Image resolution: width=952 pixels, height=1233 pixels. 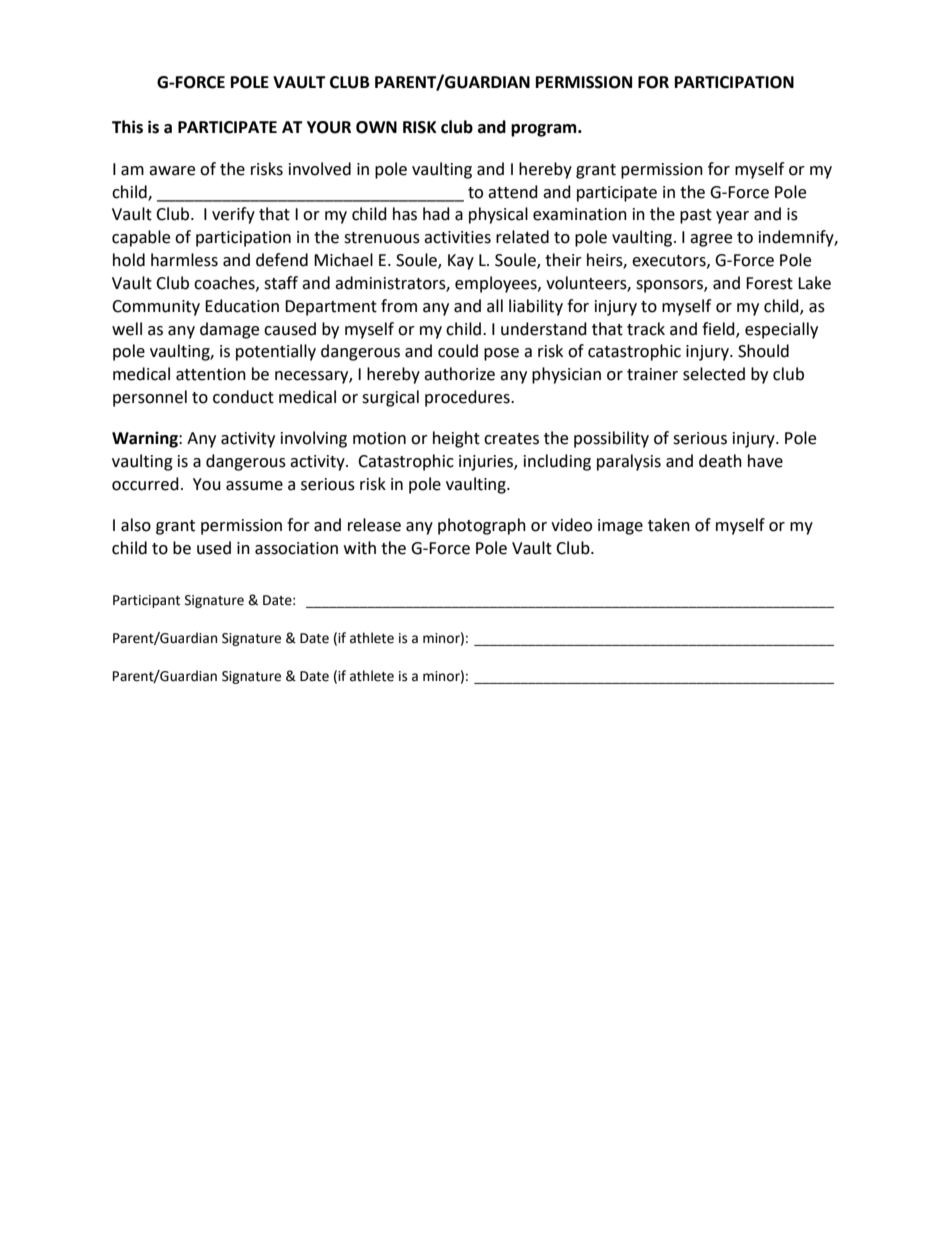 What do you see at coordinates (669, 525) in the screenshot?
I see `taken` at bounding box center [669, 525].
